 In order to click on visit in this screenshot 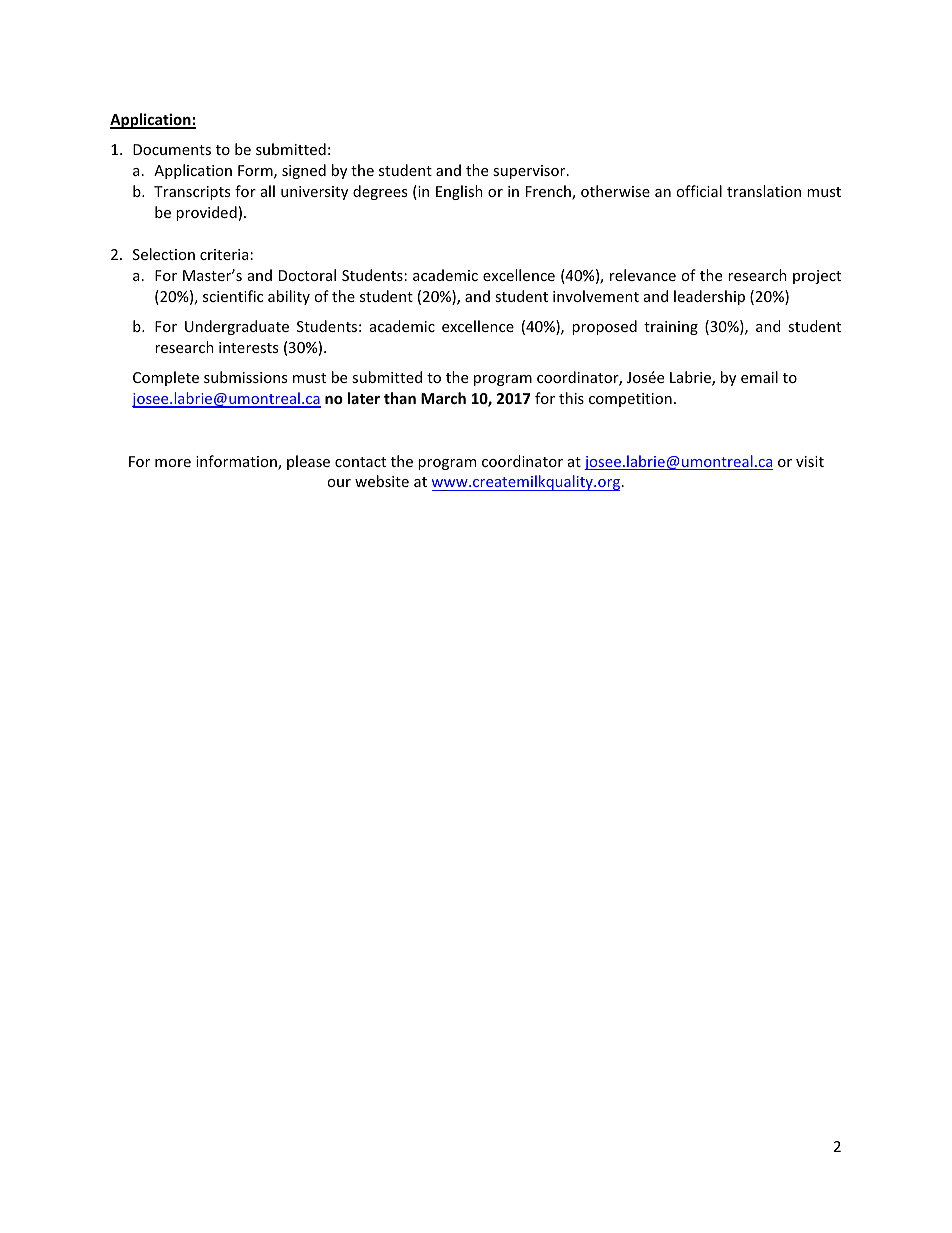, I will do `click(810, 461)`.
